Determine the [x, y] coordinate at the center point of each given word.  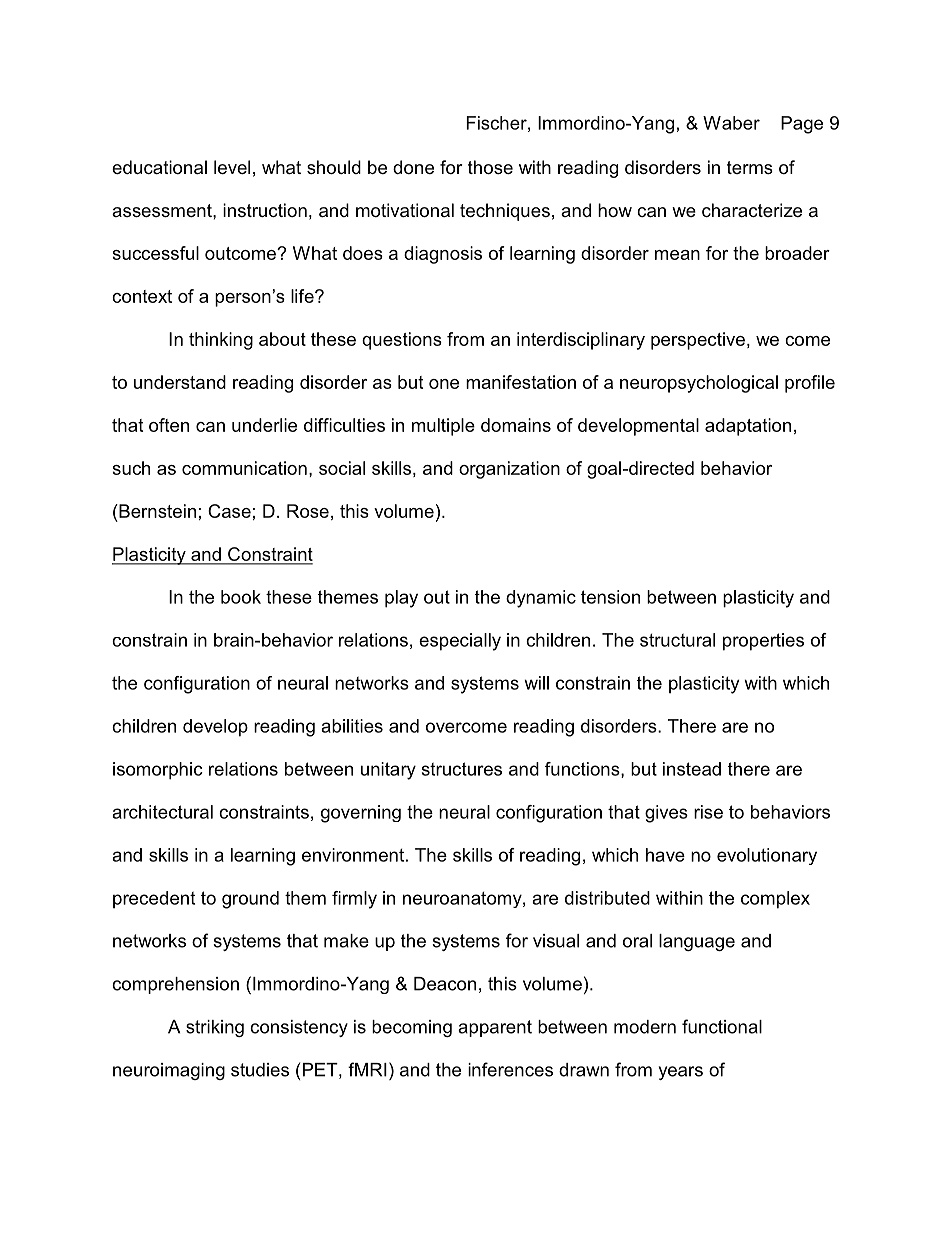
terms [750, 167]
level [232, 167]
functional [722, 1026]
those [490, 167]
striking [215, 1028]
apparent [495, 1028]
